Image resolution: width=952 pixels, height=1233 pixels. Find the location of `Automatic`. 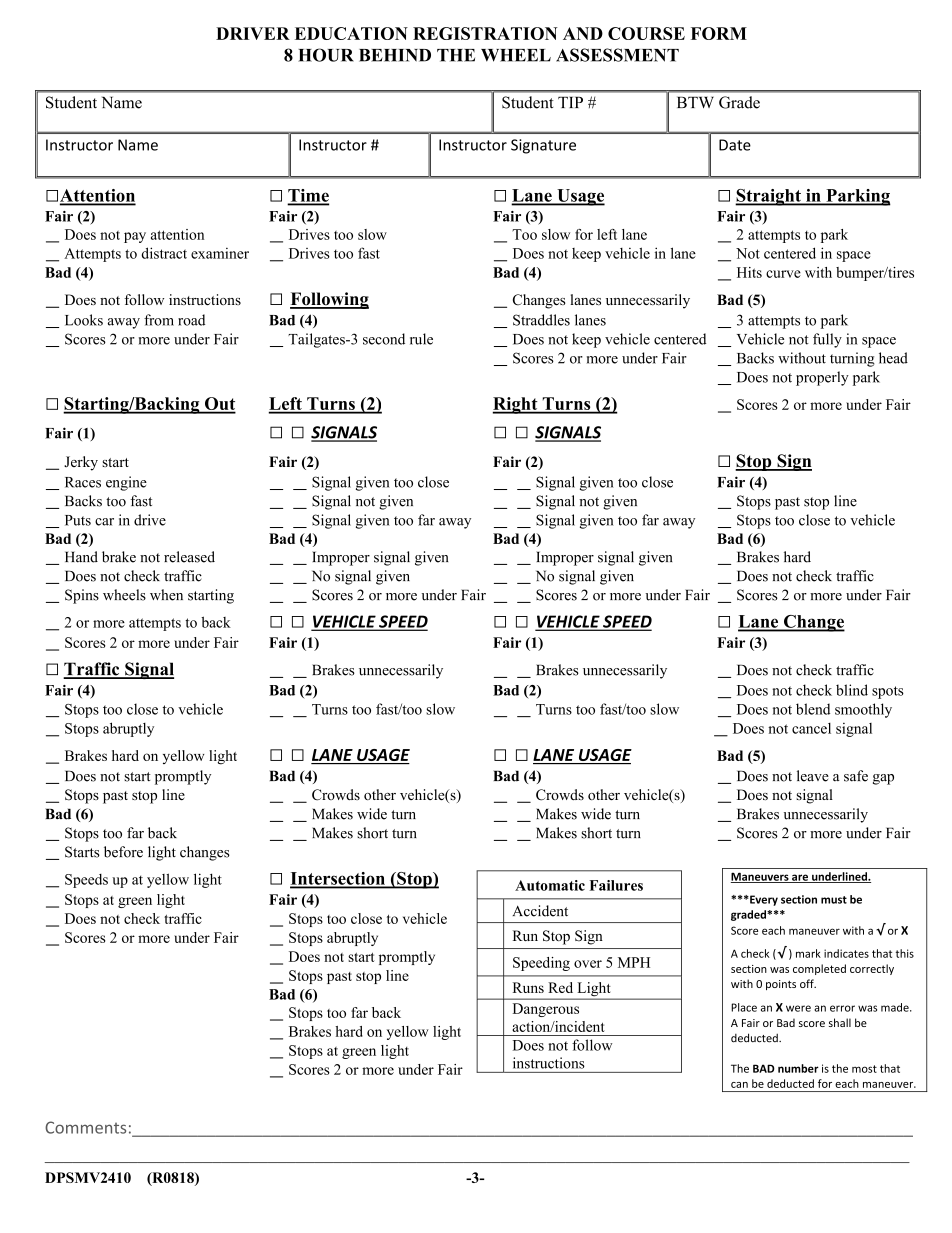

Automatic is located at coordinates (550, 885).
